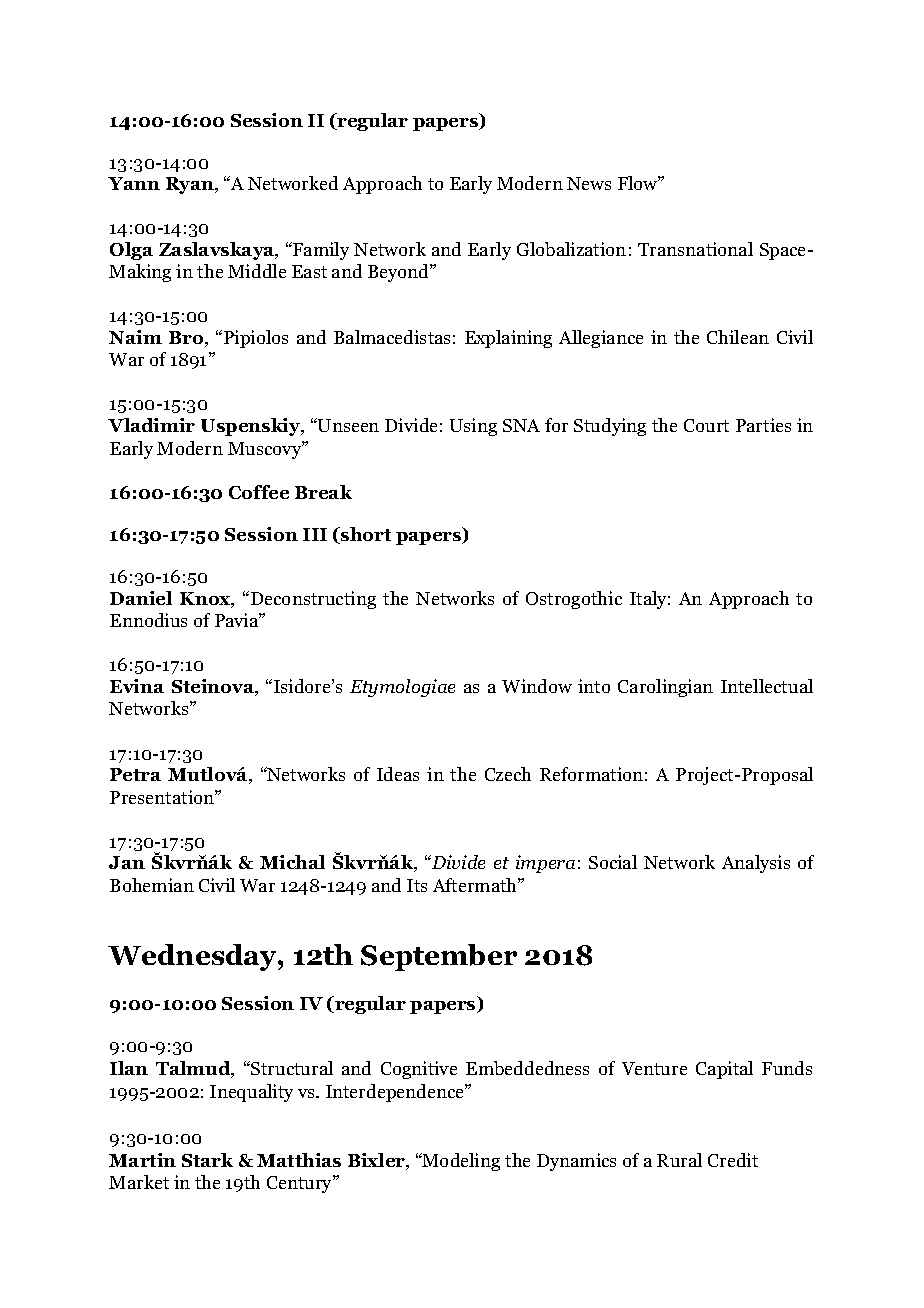 The width and height of the document is (924, 1308). I want to click on Daniel, so click(141, 598).
